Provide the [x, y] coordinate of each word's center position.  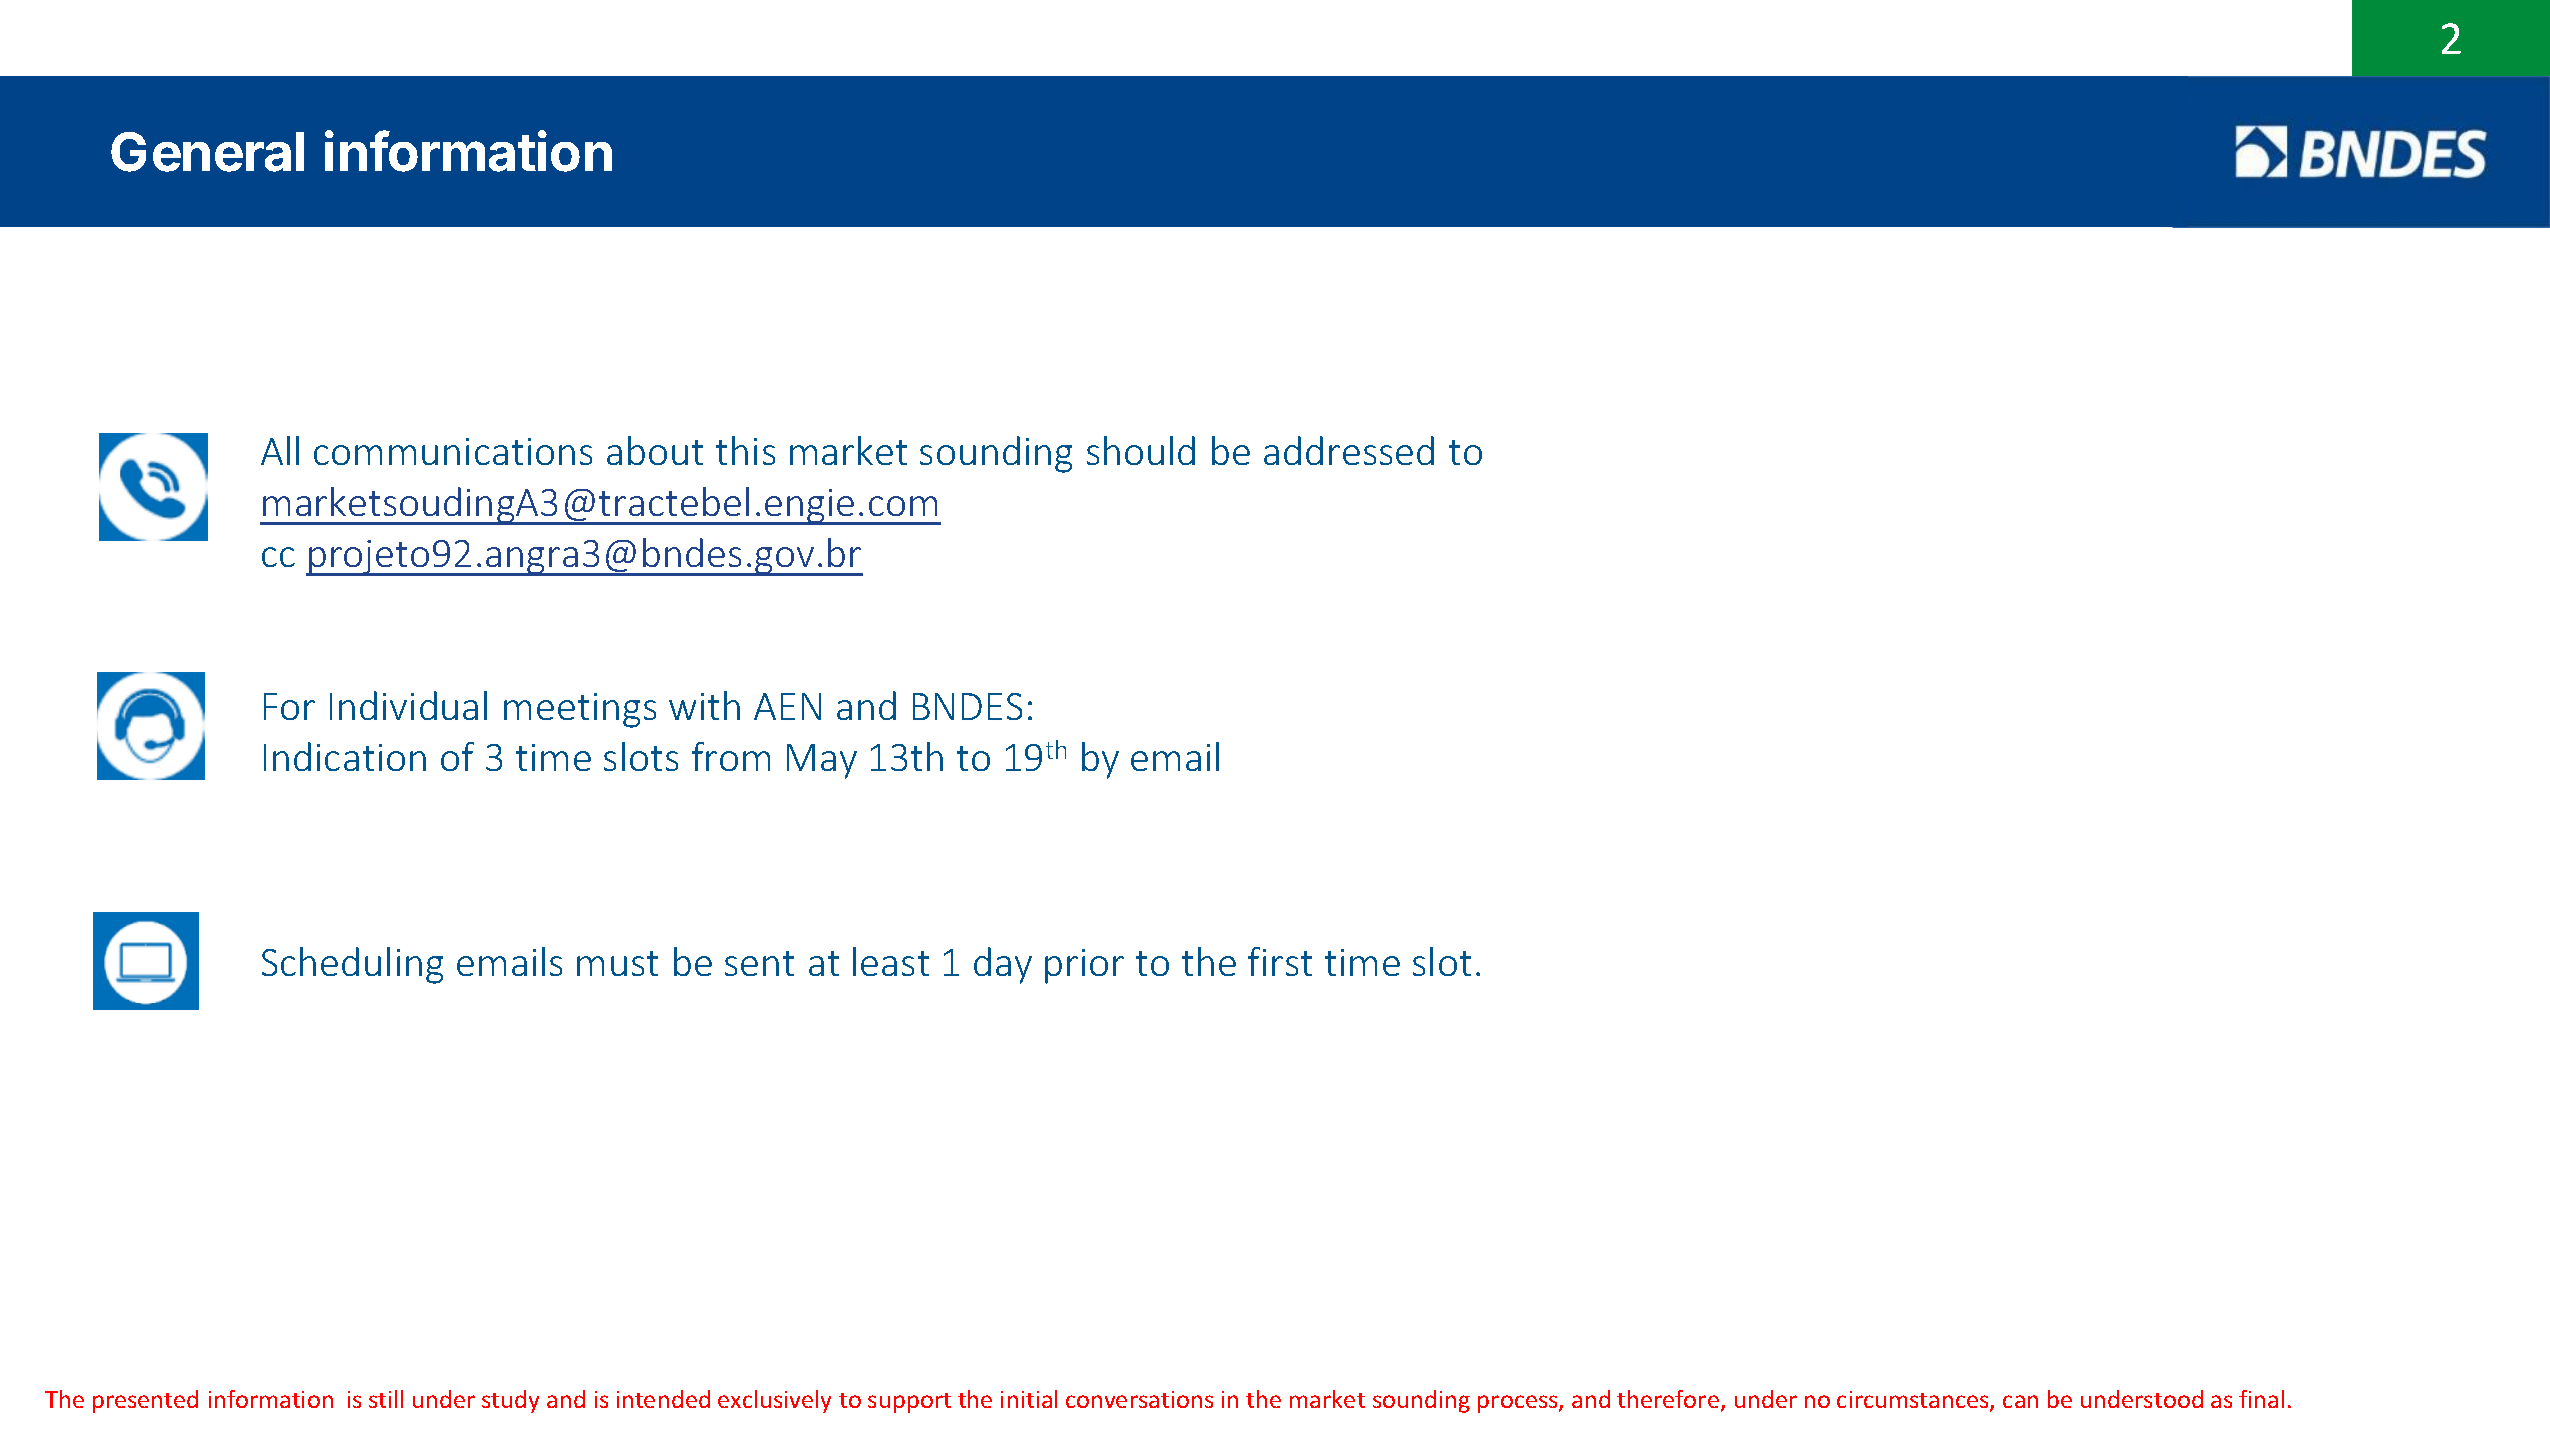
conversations [1139, 1399]
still [386, 1399]
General [207, 152]
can [2020, 1401]
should [1141, 450]
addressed [1349, 450]
